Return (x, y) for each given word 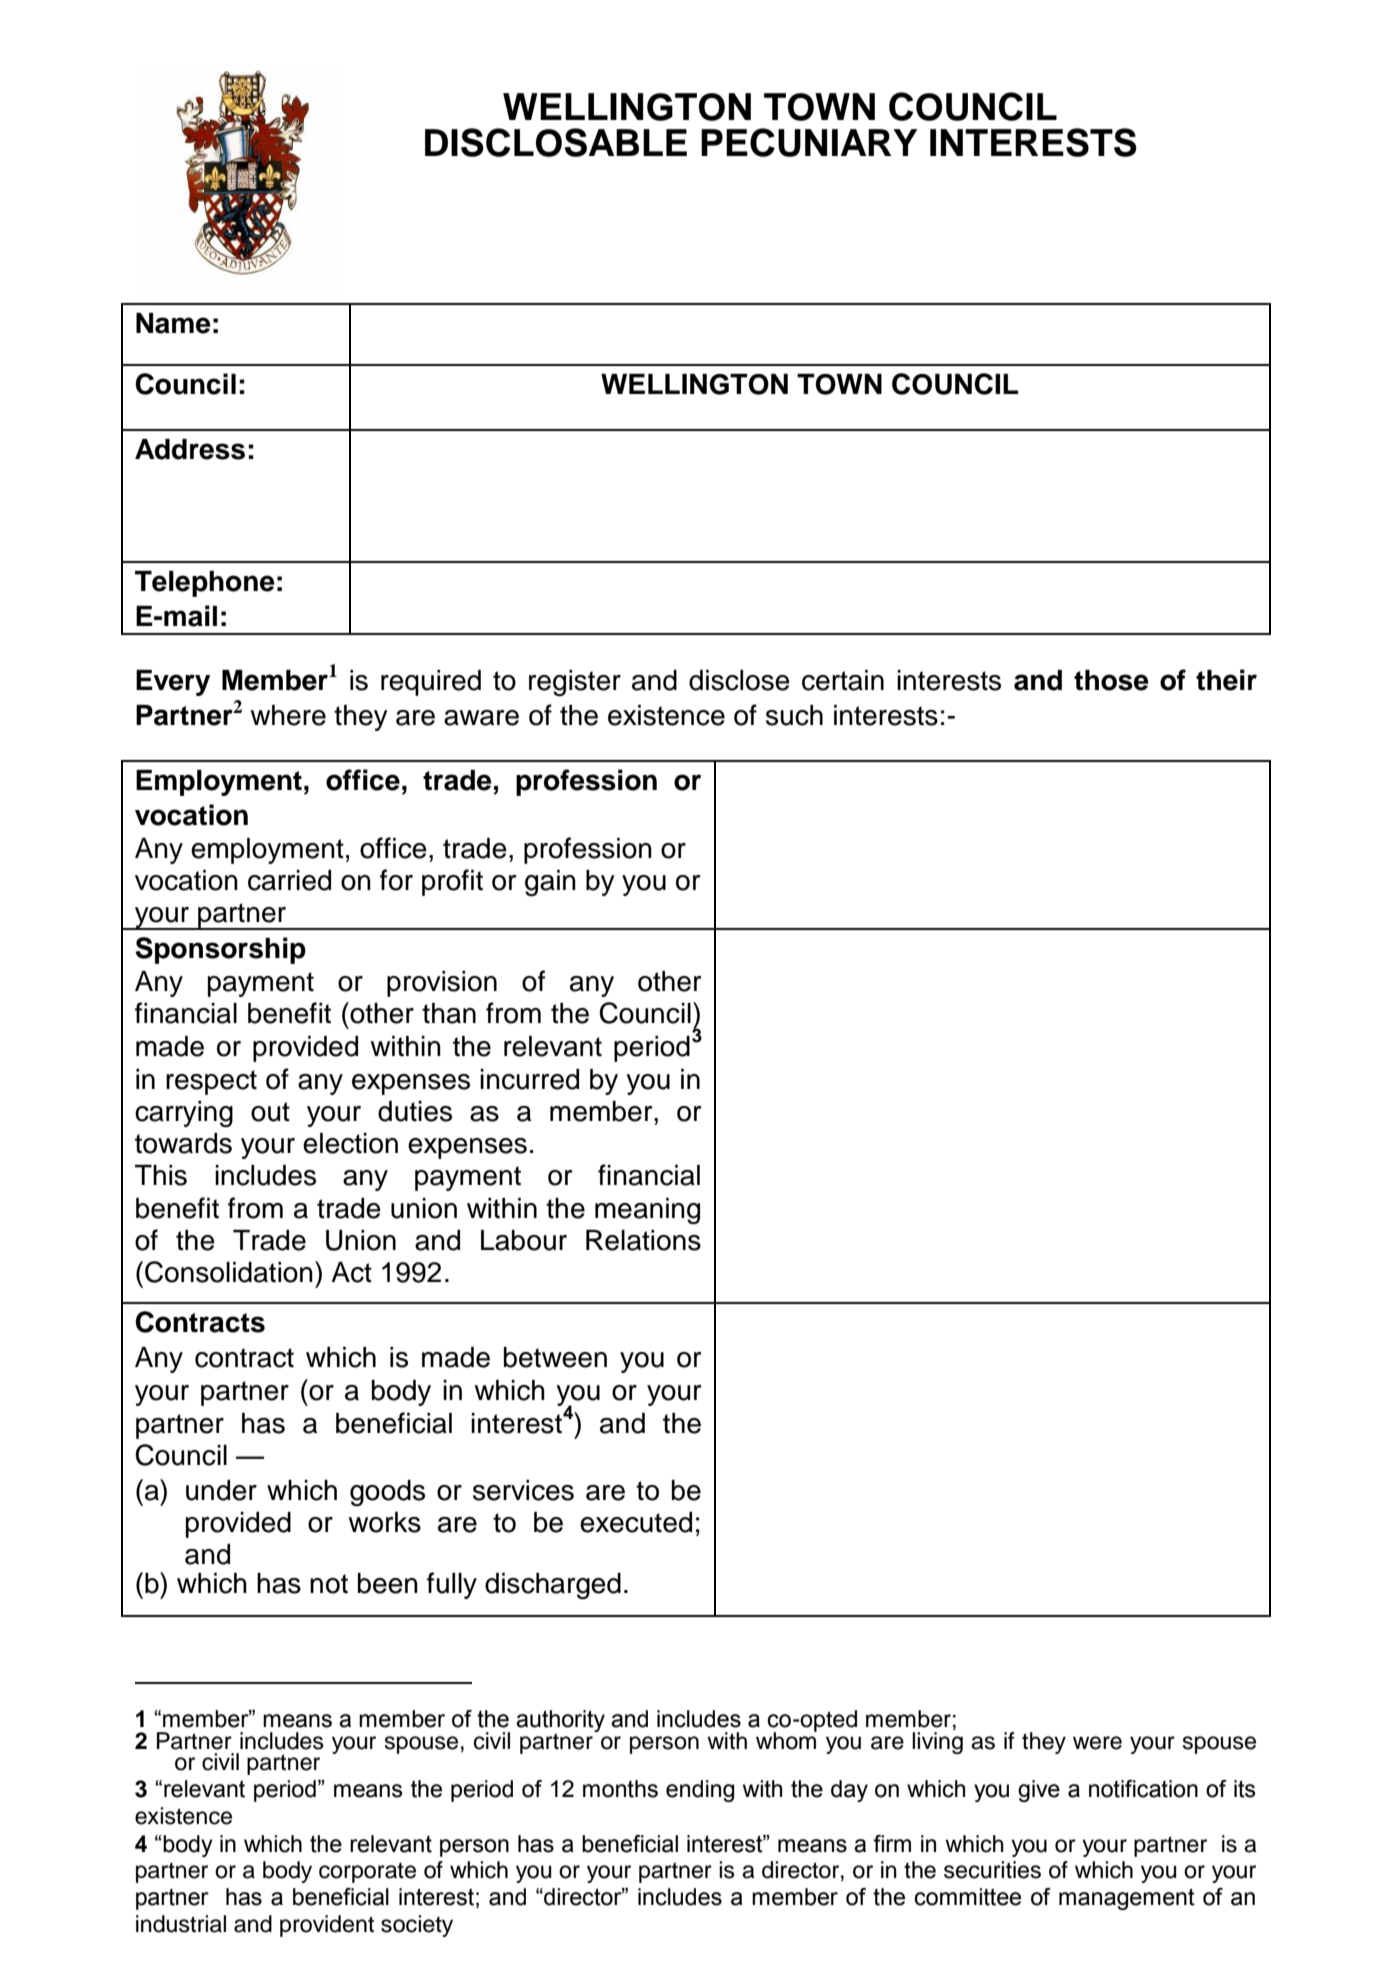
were (1097, 1743)
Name (173, 323)
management (1127, 1899)
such (794, 715)
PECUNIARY (809, 142)
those (1111, 680)
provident (327, 1926)
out (270, 1112)
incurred (529, 1079)
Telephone (205, 584)
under (221, 1490)
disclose (739, 680)
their (1226, 680)
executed (636, 1522)
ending (700, 1791)
